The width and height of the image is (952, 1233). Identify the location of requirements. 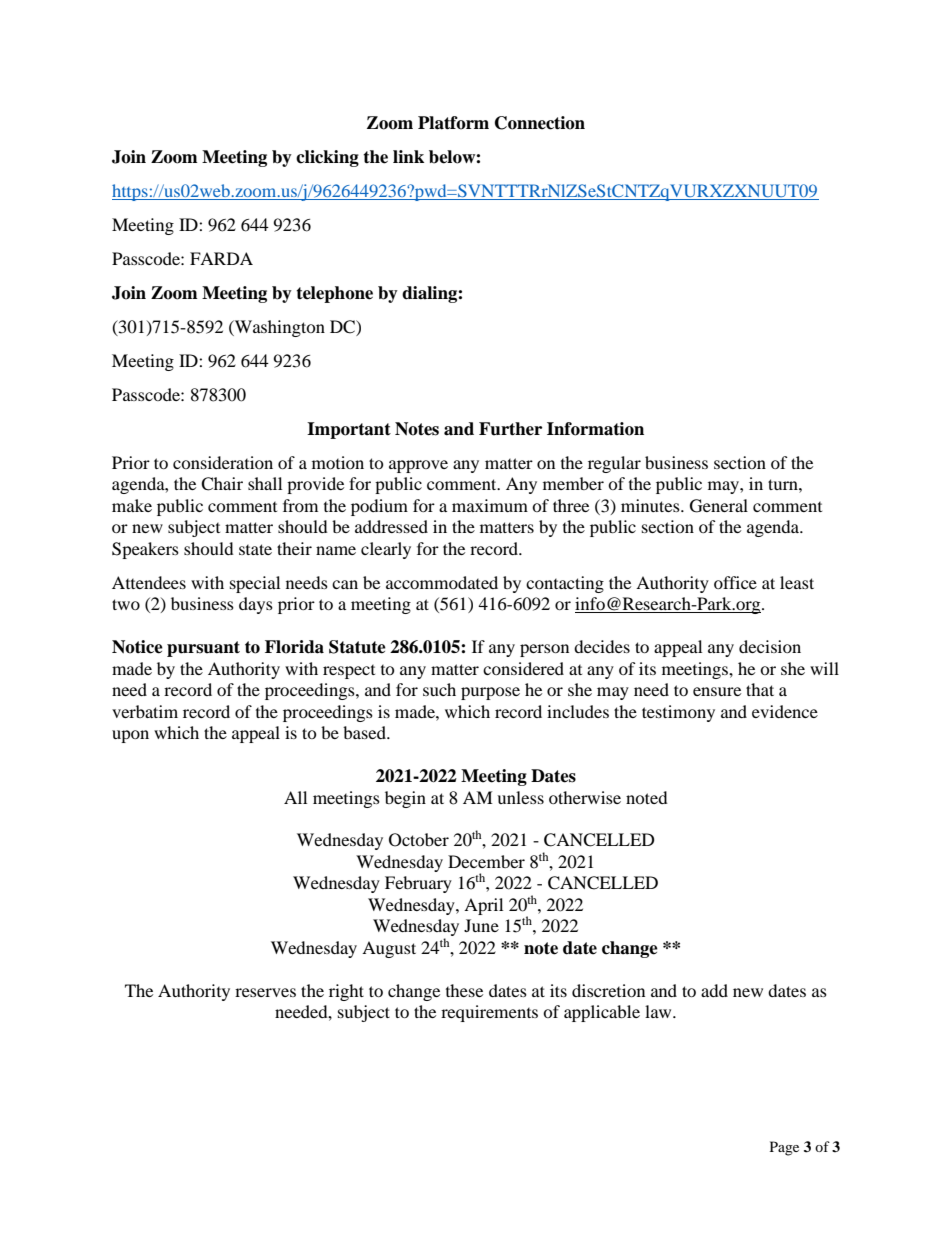
(489, 1013).
